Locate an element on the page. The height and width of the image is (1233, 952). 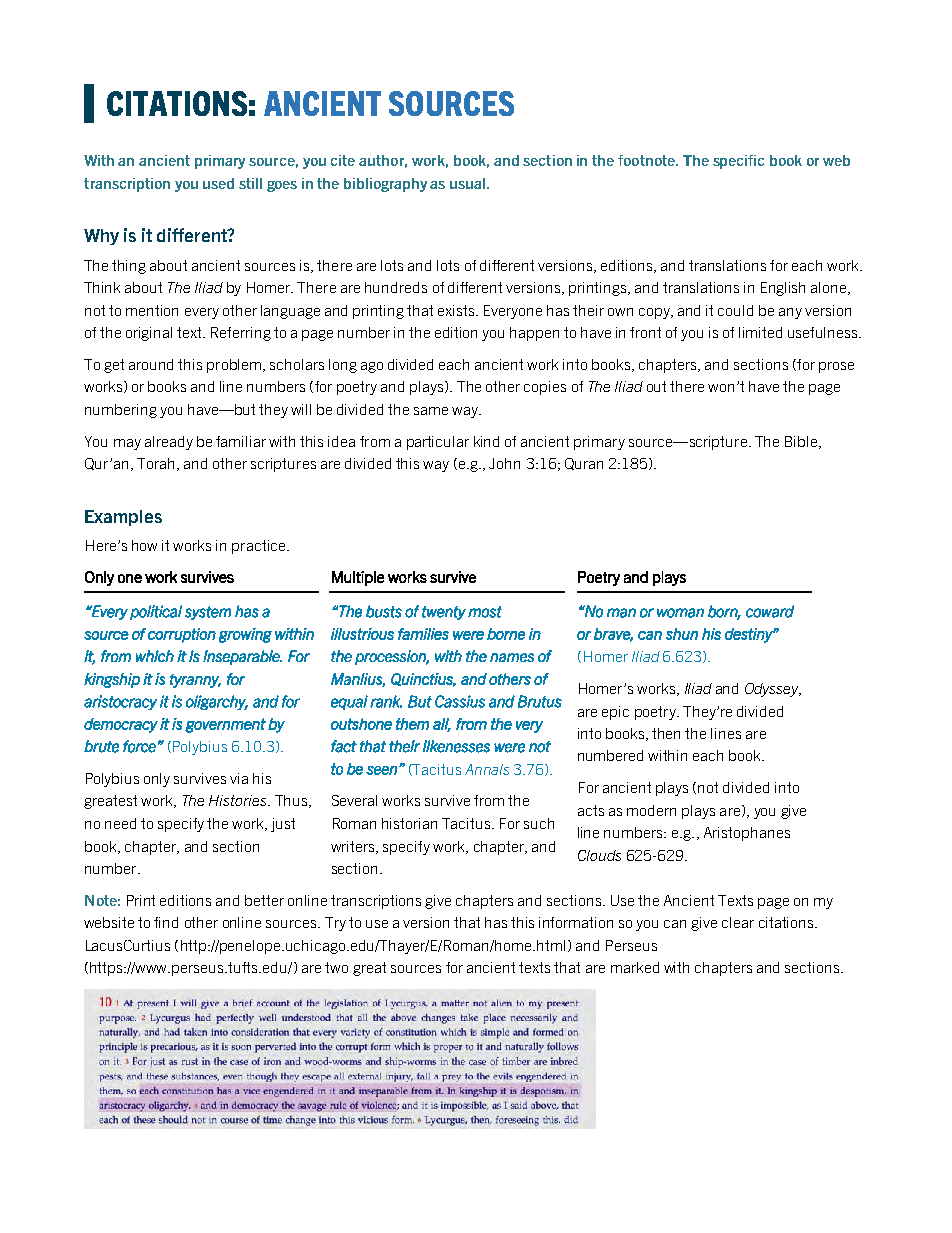
most is located at coordinates (485, 612).
